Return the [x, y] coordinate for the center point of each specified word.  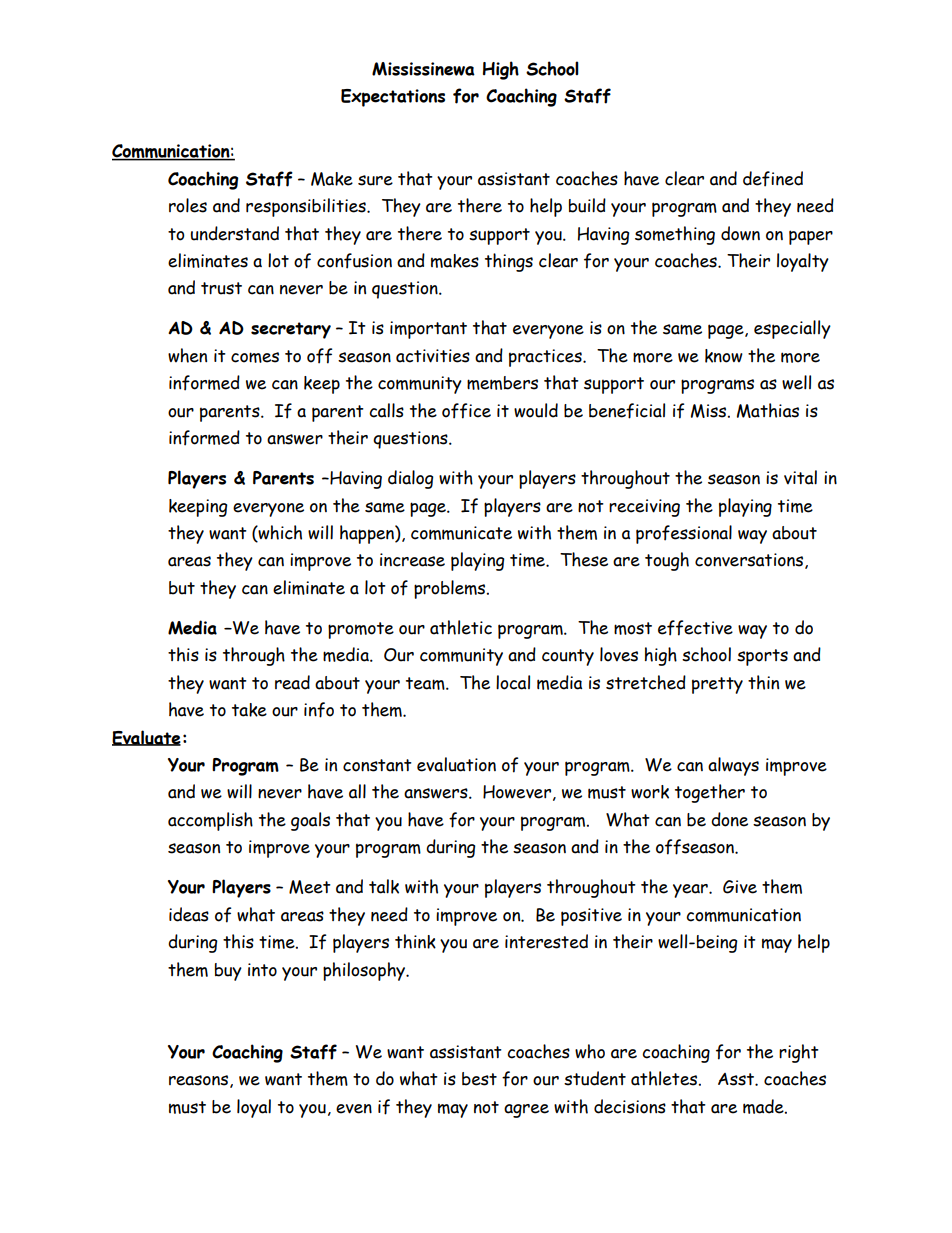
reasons [200, 1081]
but [182, 588]
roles [188, 205]
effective [695, 628]
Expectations [393, 98]
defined [773, 179]
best [479, 1079]
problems [451, 589]
